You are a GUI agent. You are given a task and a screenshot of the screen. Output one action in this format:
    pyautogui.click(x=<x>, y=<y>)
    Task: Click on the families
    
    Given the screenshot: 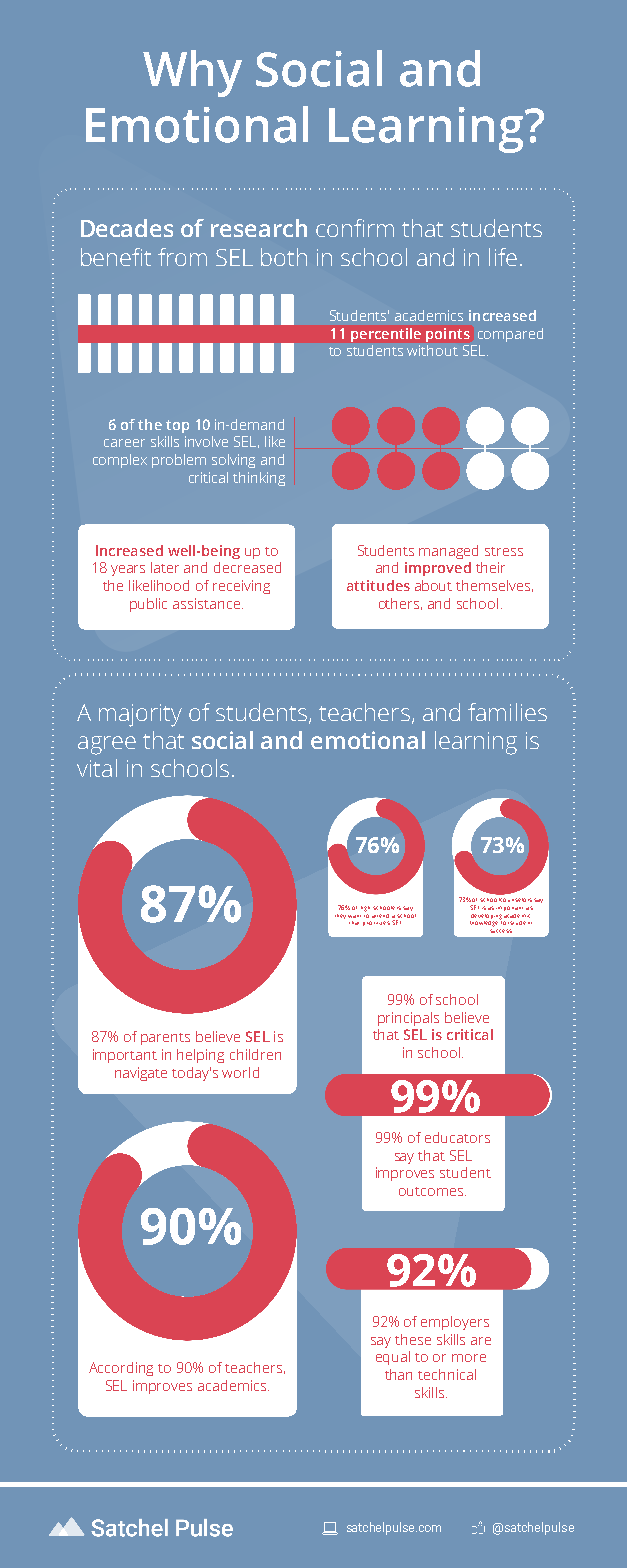 What is the action you would take?
    pyautogui.click(x=507, y=712)
